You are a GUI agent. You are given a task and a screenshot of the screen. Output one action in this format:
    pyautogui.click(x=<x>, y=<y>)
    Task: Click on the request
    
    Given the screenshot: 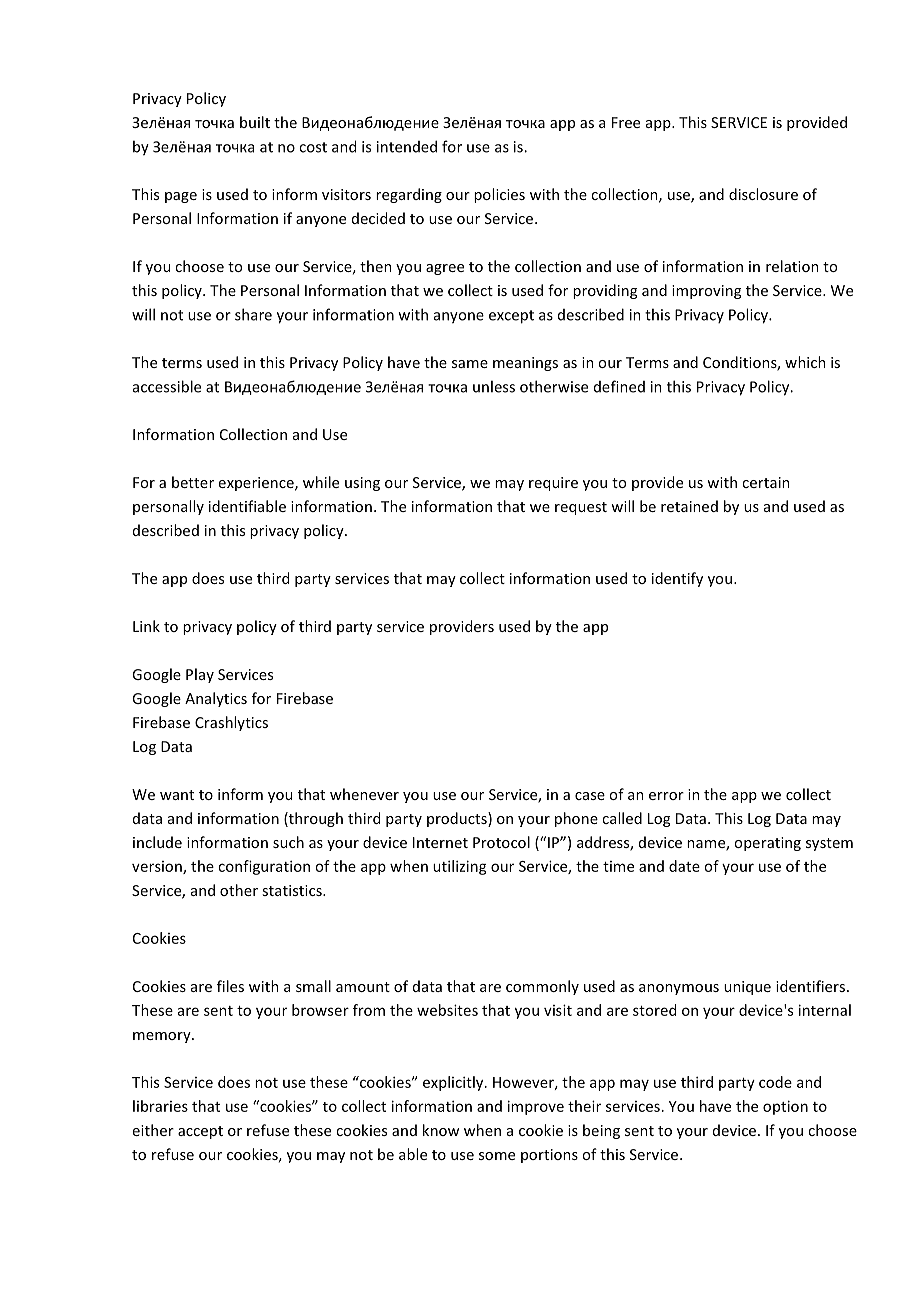 What is the action you would take?
    pyautogui.click(x=581, y=508)
